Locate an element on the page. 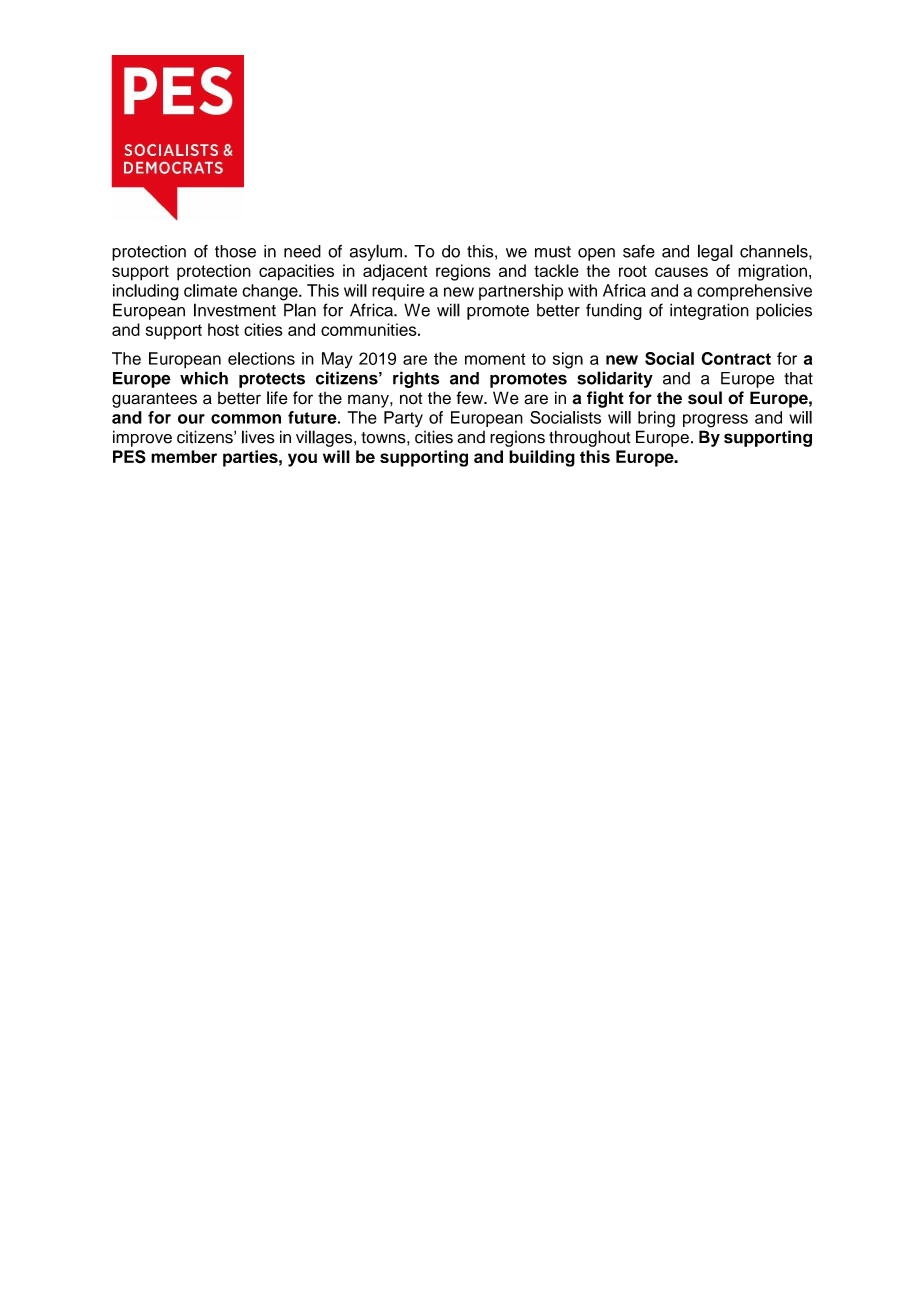 Image resolution: width=924 pixels, height=1308 pixels. which is located at coordinates (204, 378).
